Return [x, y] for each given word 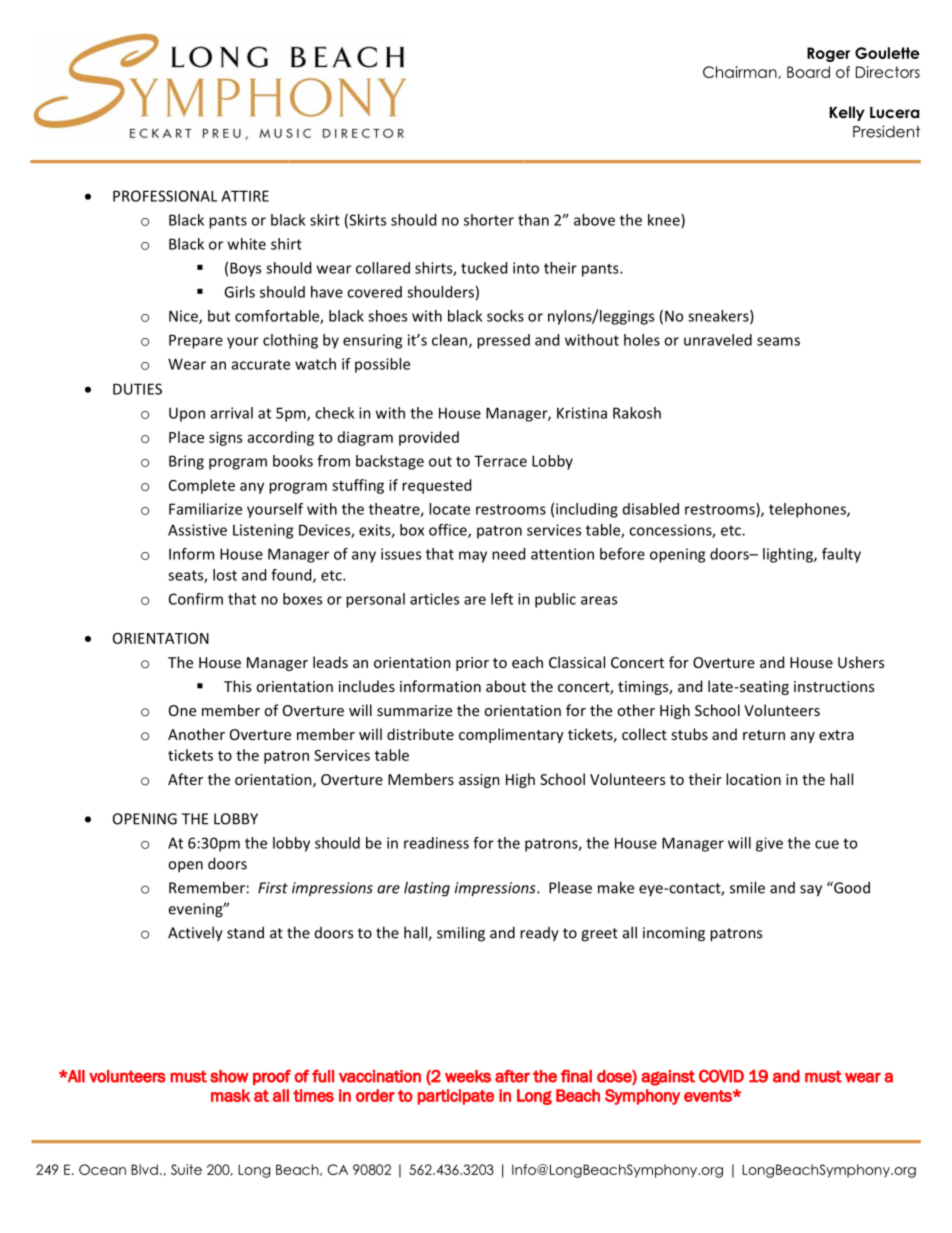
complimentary [511, 735]
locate [449, 509]
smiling [461, 934]
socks [505, 316]
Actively [195, 934]
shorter [489, 220]
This [237, 686]
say [811, 891]
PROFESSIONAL [165, 196]
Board [808, 72]
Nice [184, 317]
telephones [808, 510]
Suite [186, 1169]
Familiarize [205, 509]
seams [778, 341]
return [764, 735]
